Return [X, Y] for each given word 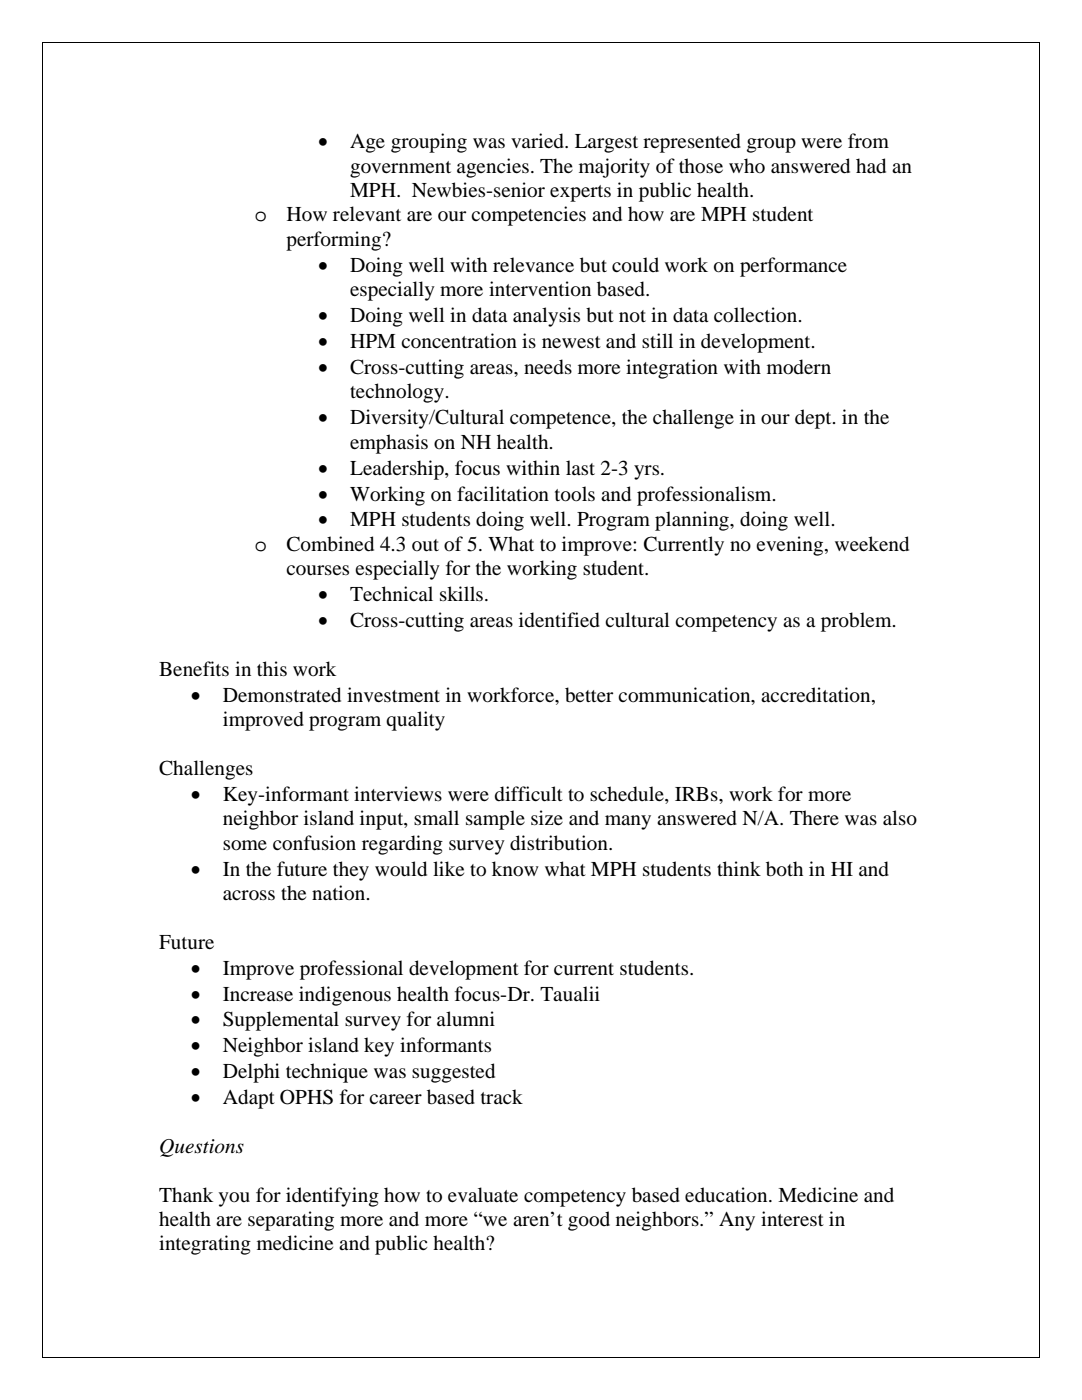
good [589, 1221]
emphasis [389, 444]
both [784, 869]
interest [792, 1218]
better [589, 695]
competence [561, 420]
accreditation [817, 695]
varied [538, 141]
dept [814, 419]
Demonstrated [282, 695]
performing [335, 241]
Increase [258, 994]
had [871, 166]
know [515, 869]
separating [291, 1221]
